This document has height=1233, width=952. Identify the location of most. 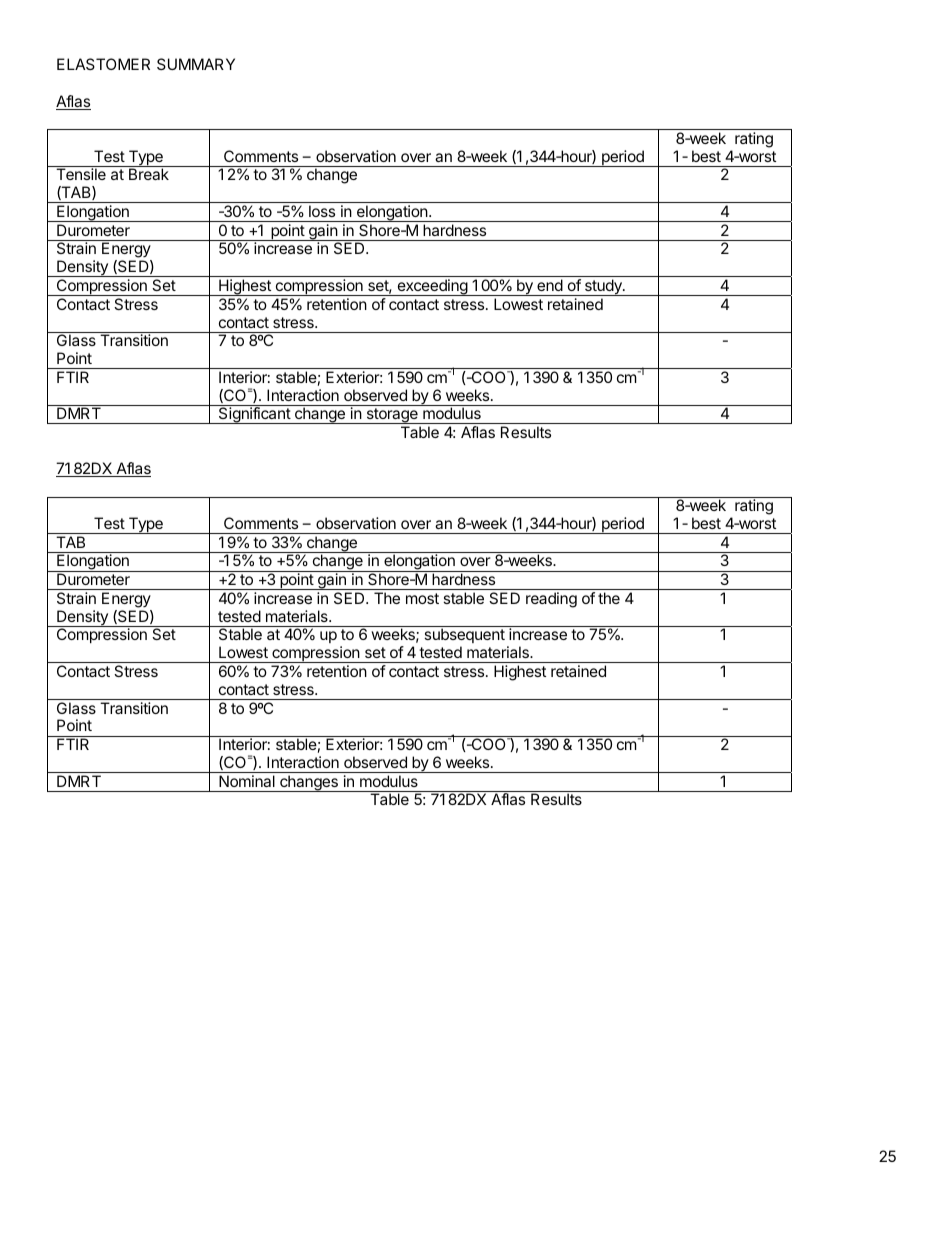
(422, 598).
